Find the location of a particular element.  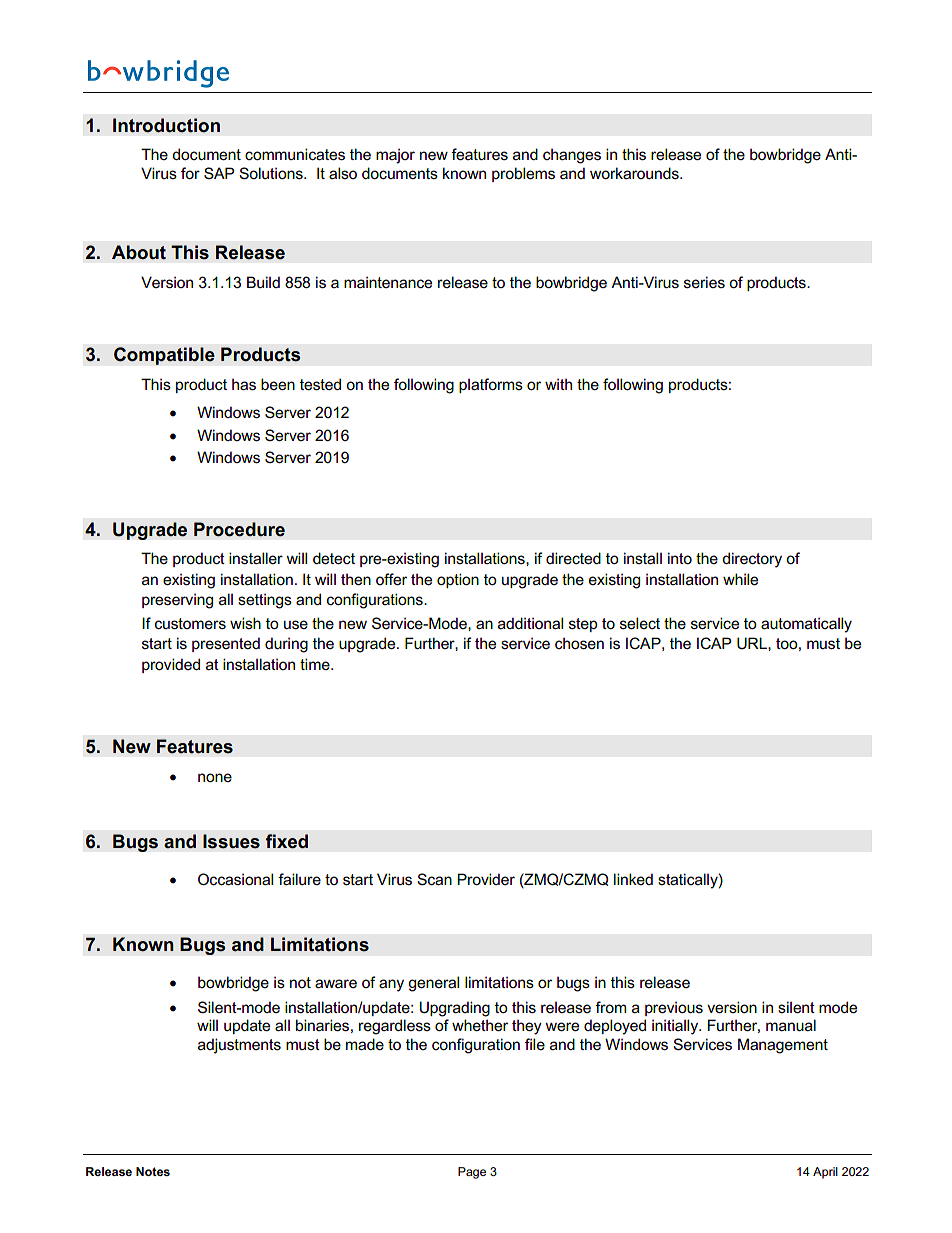

automatically is located at coordinates (806, 625).
